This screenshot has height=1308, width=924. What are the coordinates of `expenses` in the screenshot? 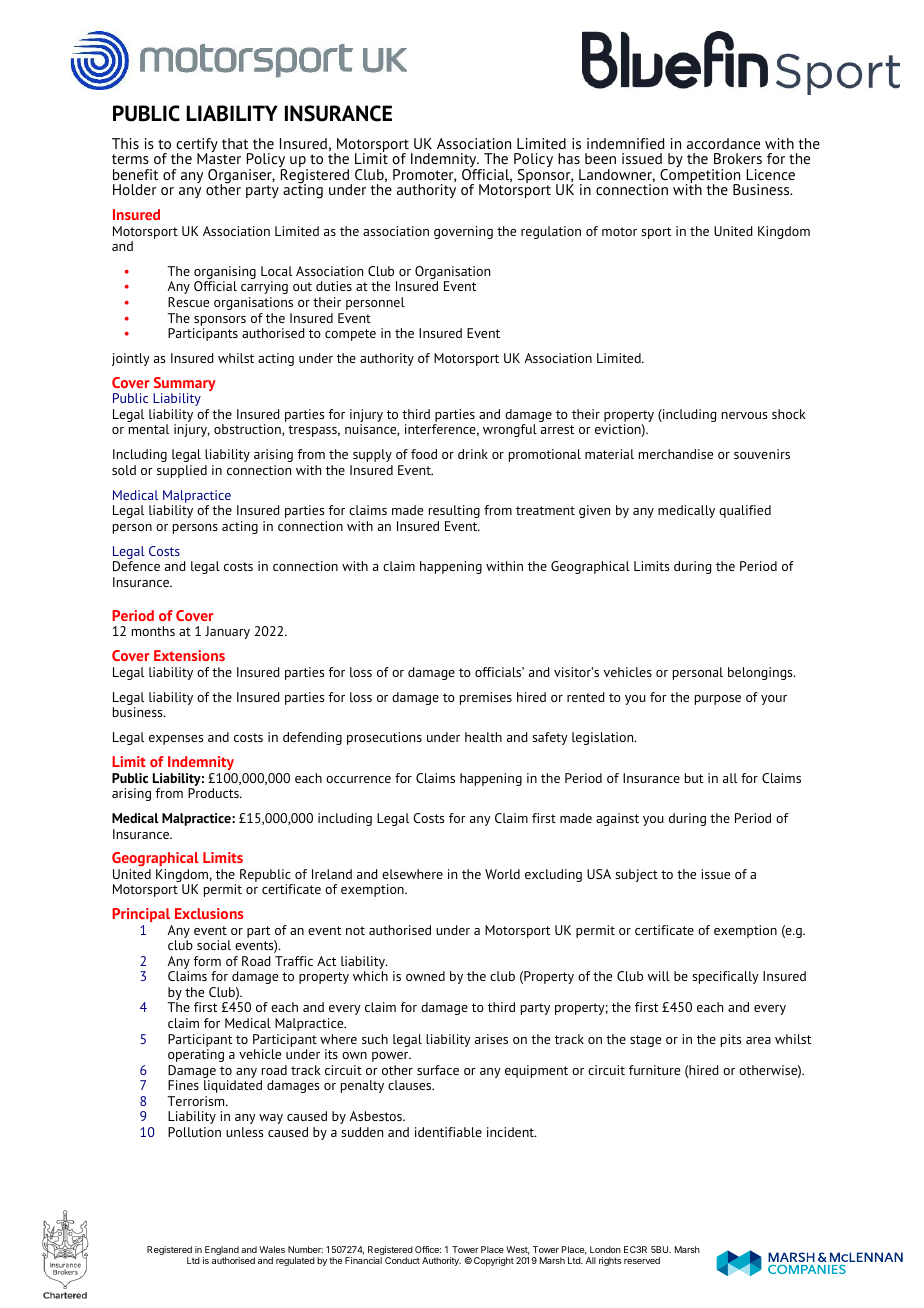 It's located at (176, 740).
